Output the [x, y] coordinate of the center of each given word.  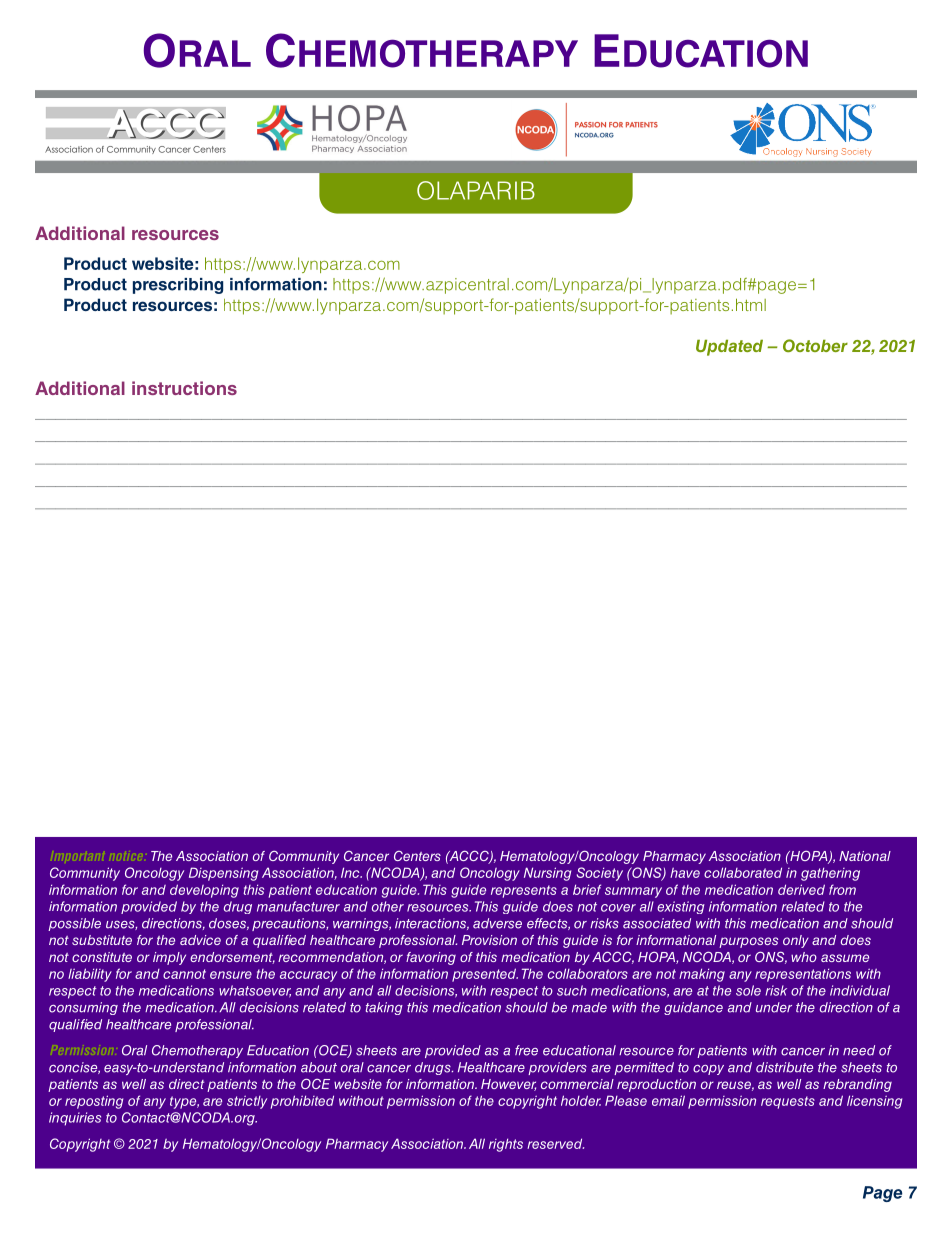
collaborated [743, 872]
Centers [417, 856]
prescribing [178, 286]
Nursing [547, 874]
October [815, 345]
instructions [184, 388]
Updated [729, 348]
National [865, 856]
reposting [94, 1102]
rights [506, 1145]
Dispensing [223, 874]
